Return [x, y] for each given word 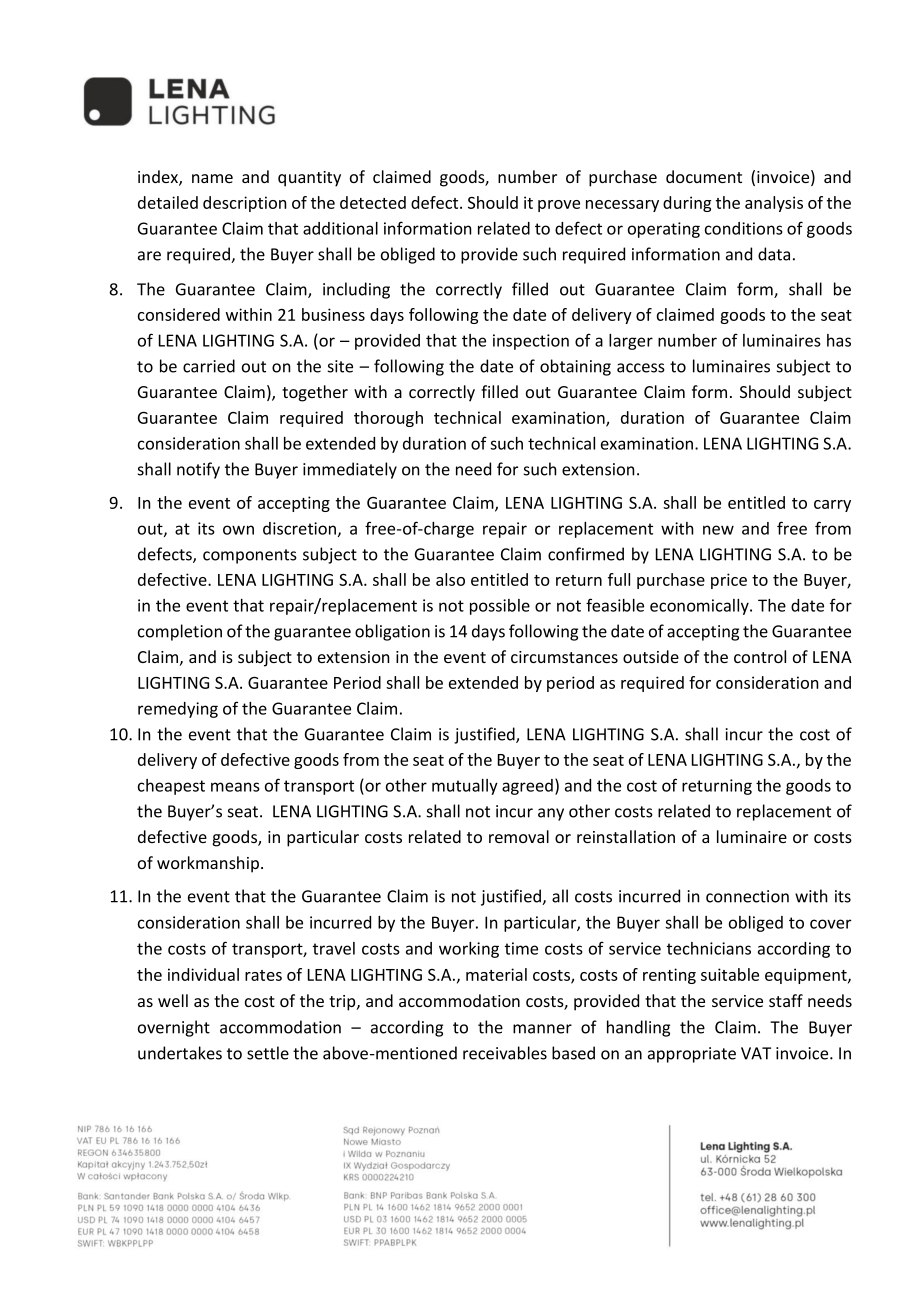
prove [559, 206]
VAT [756, 1053]
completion [180, 632]
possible [500, 607]
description [245, 204]
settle [268, 1053]
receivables [505, 1053]
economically [700, 607]
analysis [774, 204]
